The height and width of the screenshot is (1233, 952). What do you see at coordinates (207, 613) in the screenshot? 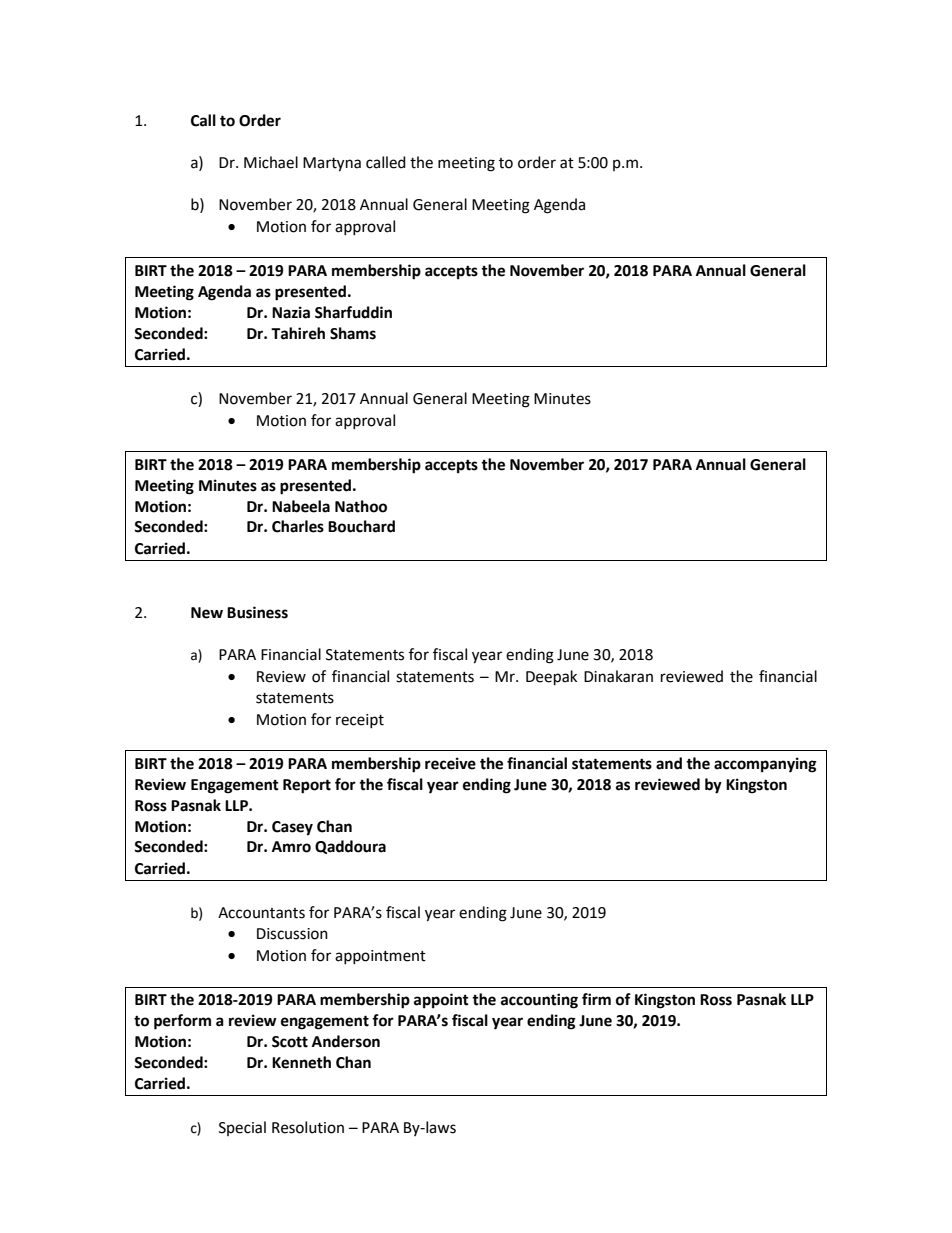
I see `New` at bounding box center [207, 613].
